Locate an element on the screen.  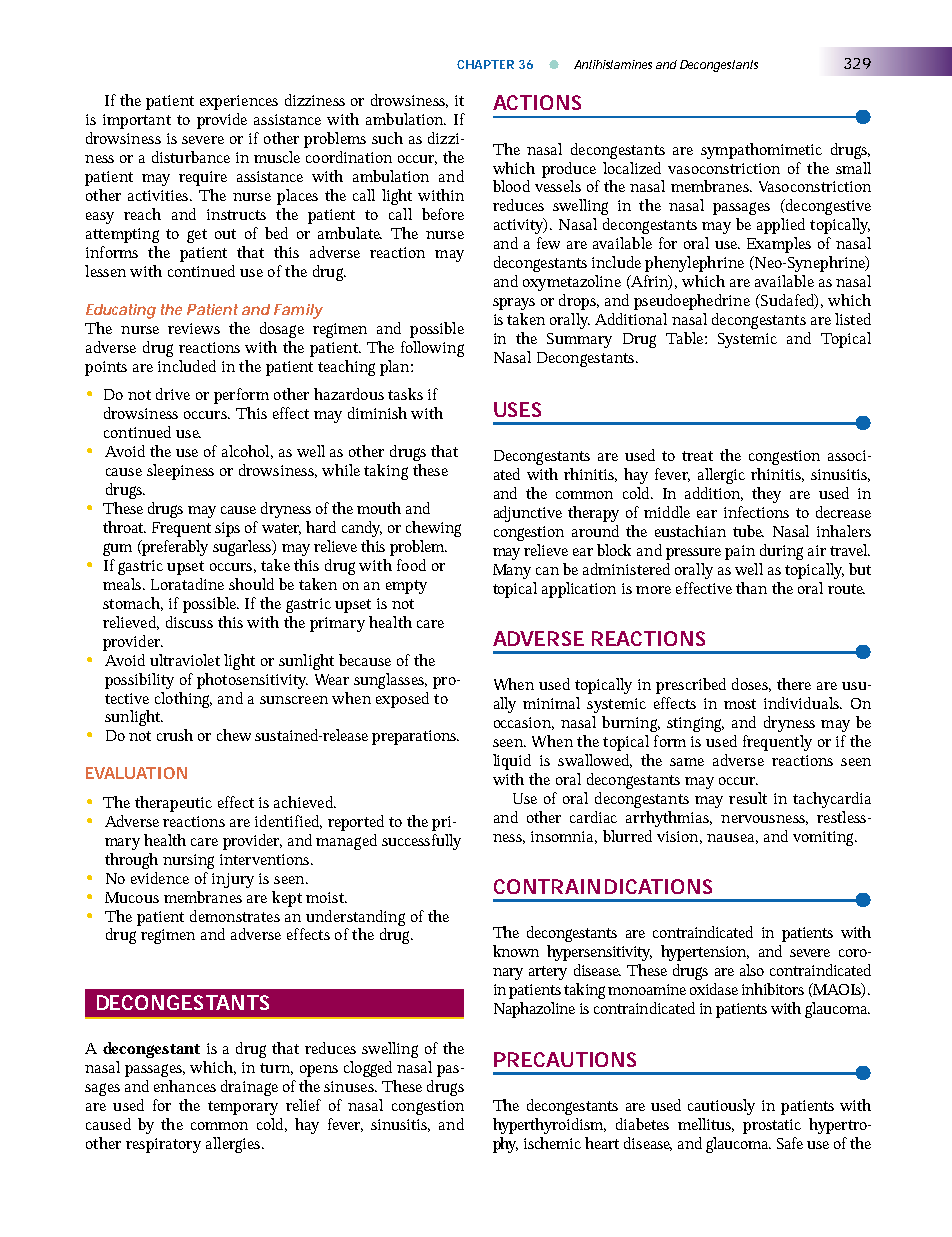
hyperthyroidism is located at coordinates (548, 1126).
